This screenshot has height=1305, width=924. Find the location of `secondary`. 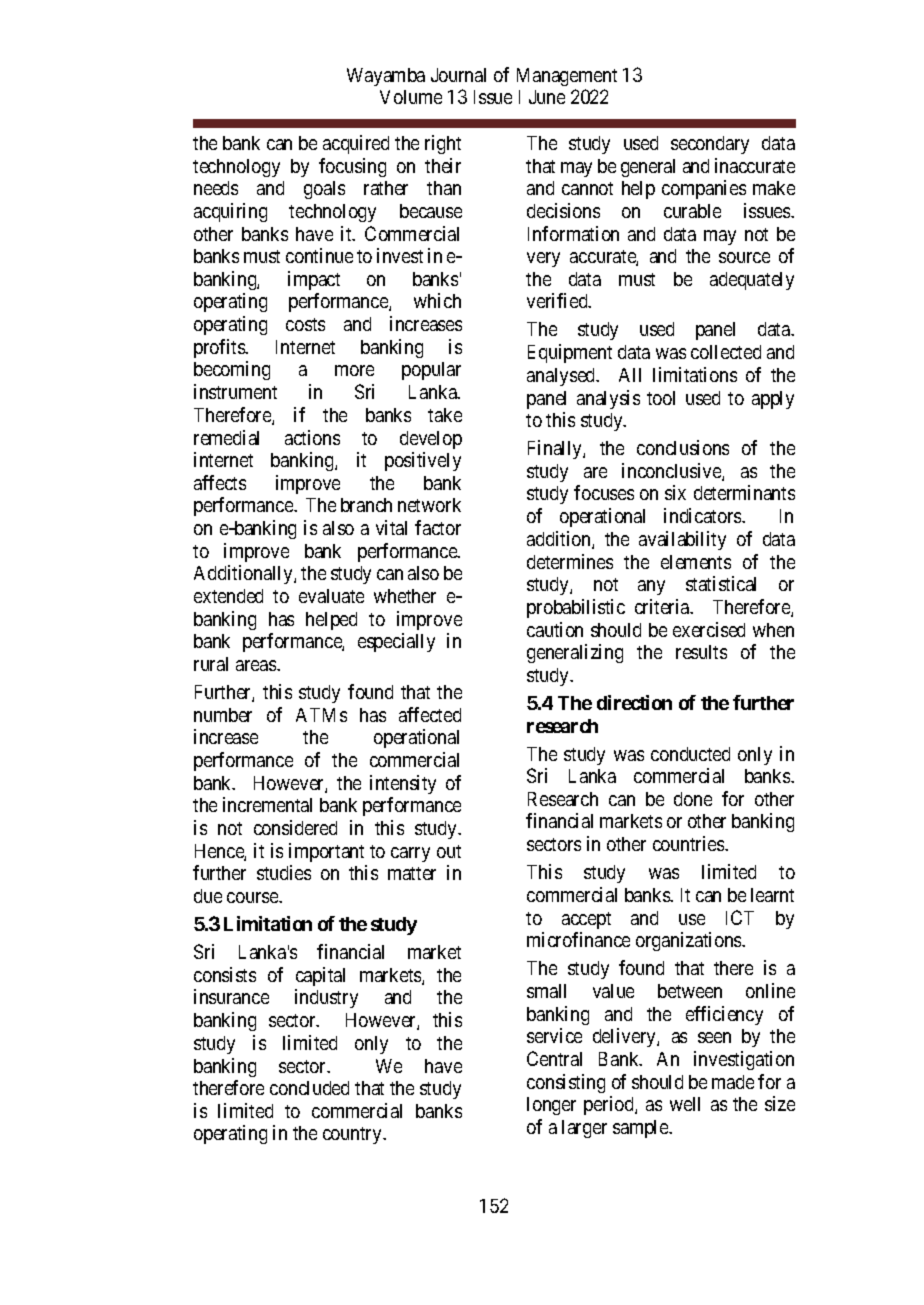

secondary is located at coordinates (710, 145).
